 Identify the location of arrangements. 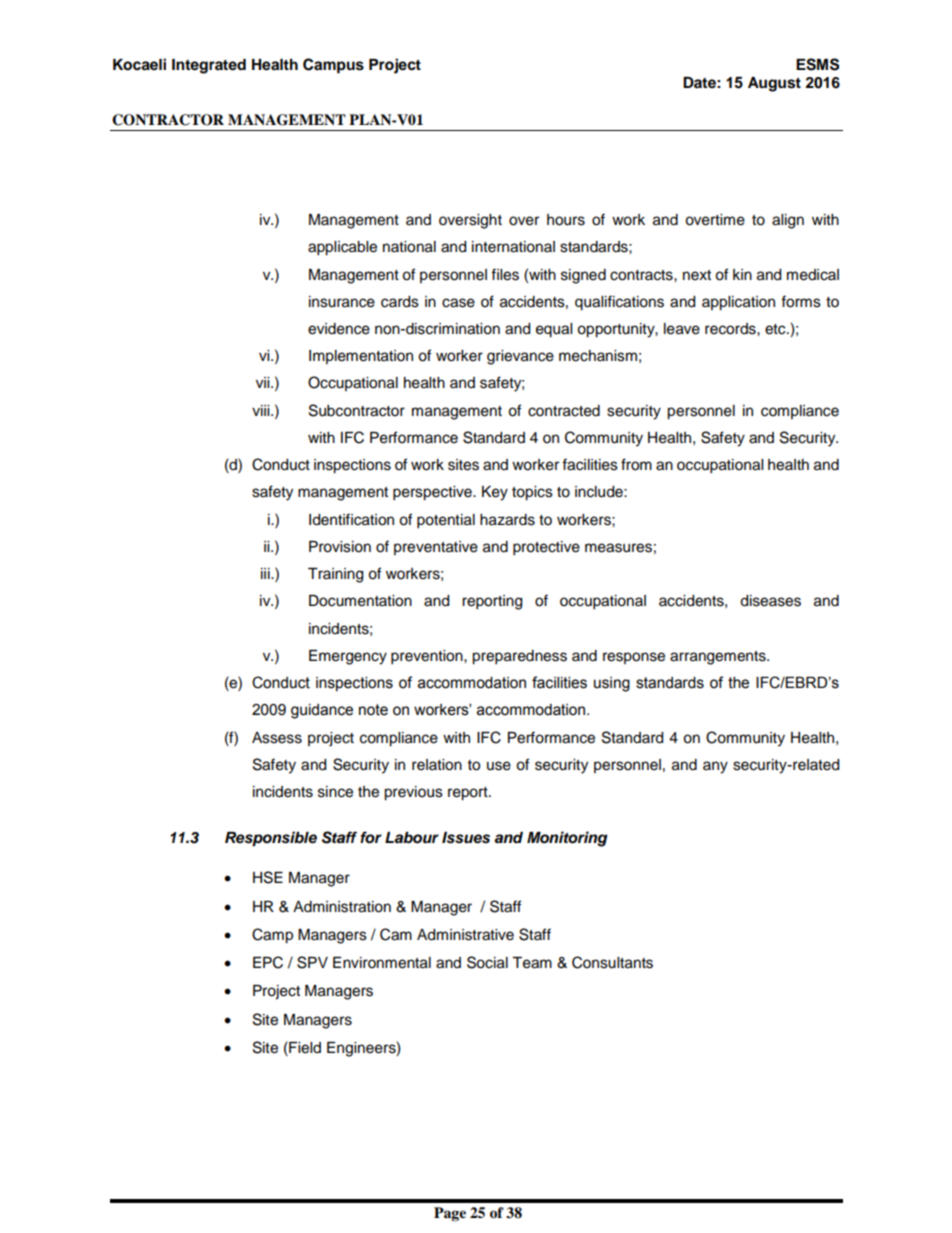
(719, 658).
